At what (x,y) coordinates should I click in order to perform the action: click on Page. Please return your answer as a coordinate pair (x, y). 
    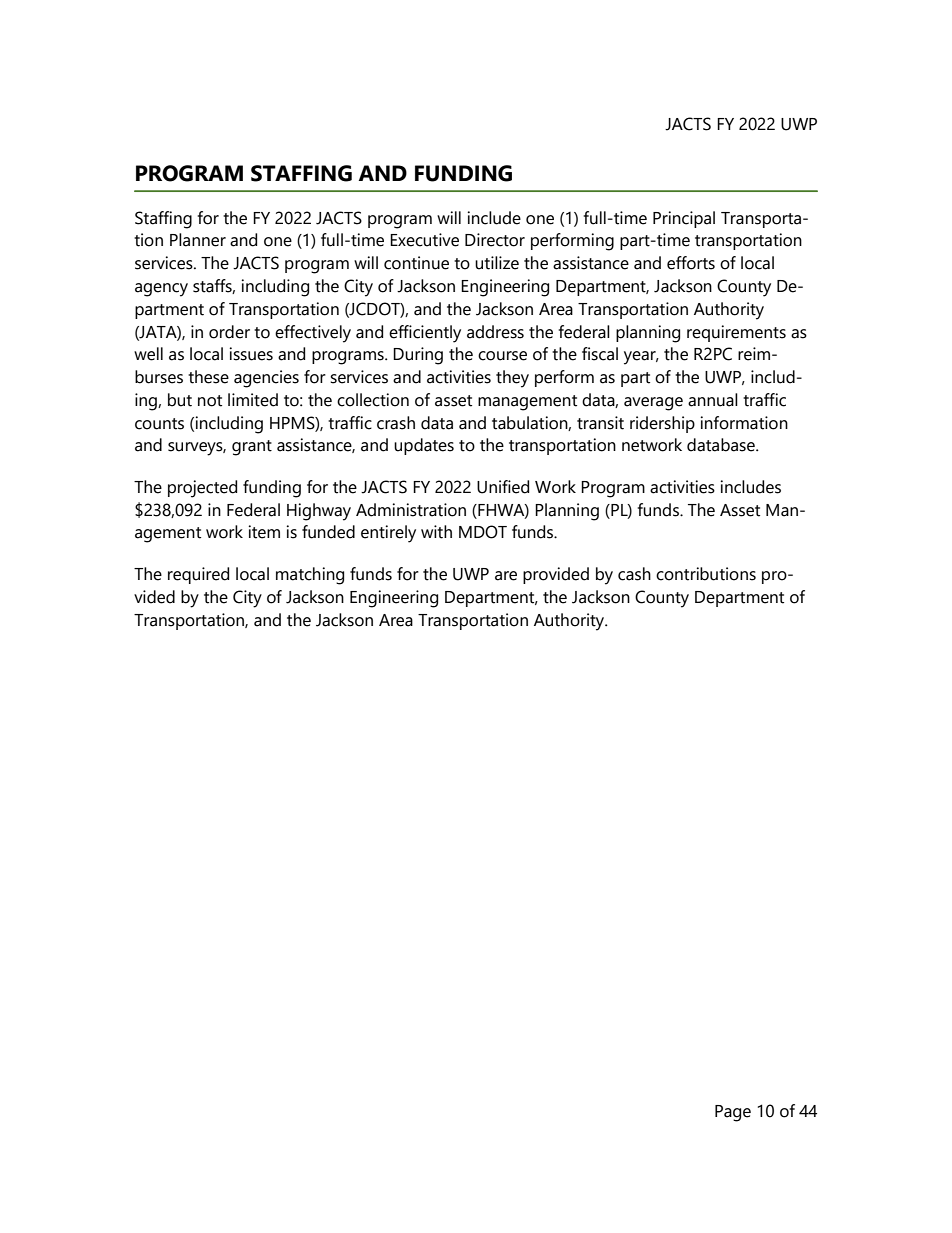
    Looking at the image, I should click on (733, 1113).
